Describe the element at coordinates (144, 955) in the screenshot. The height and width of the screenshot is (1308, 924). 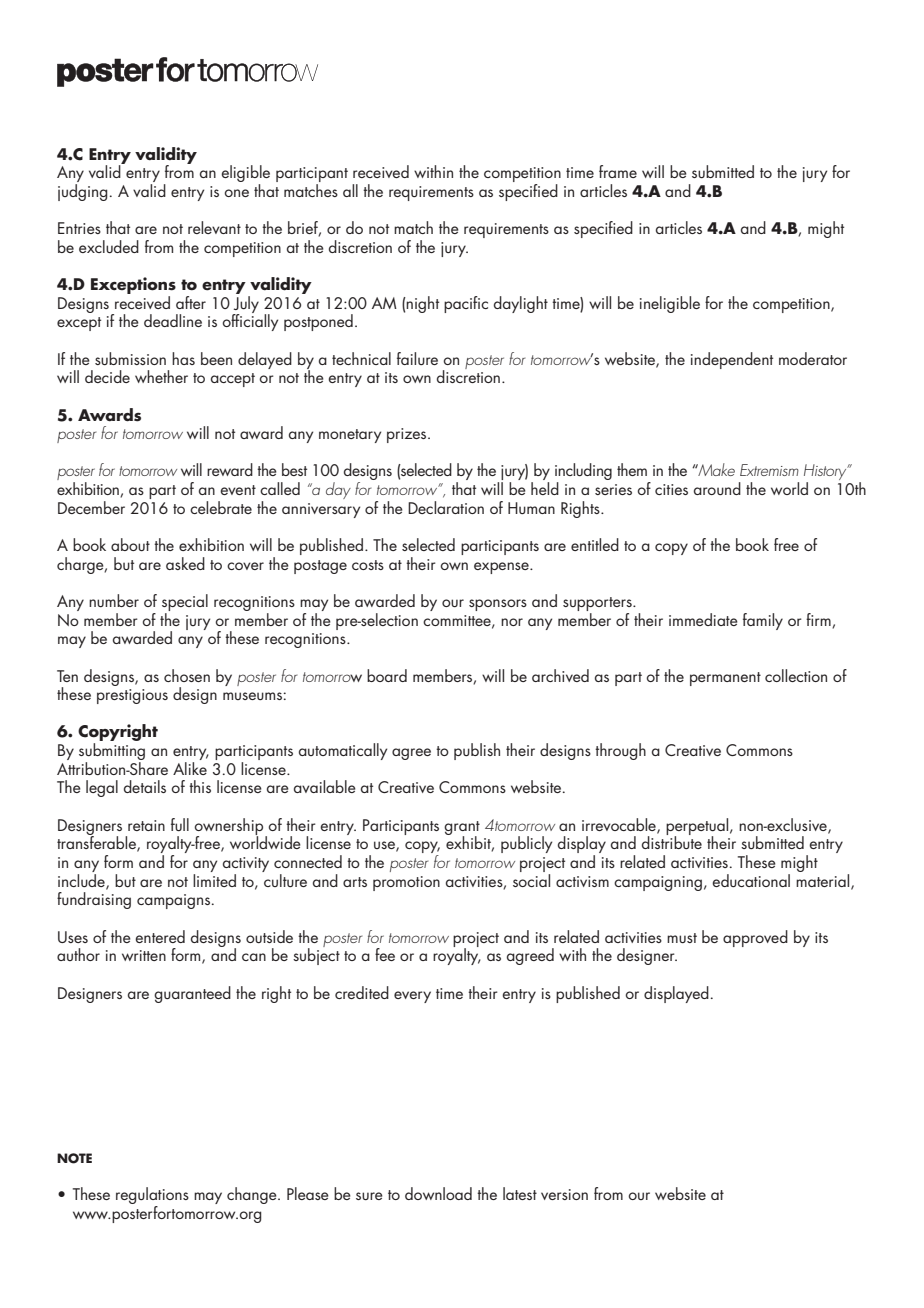
I see `written` at that location.
